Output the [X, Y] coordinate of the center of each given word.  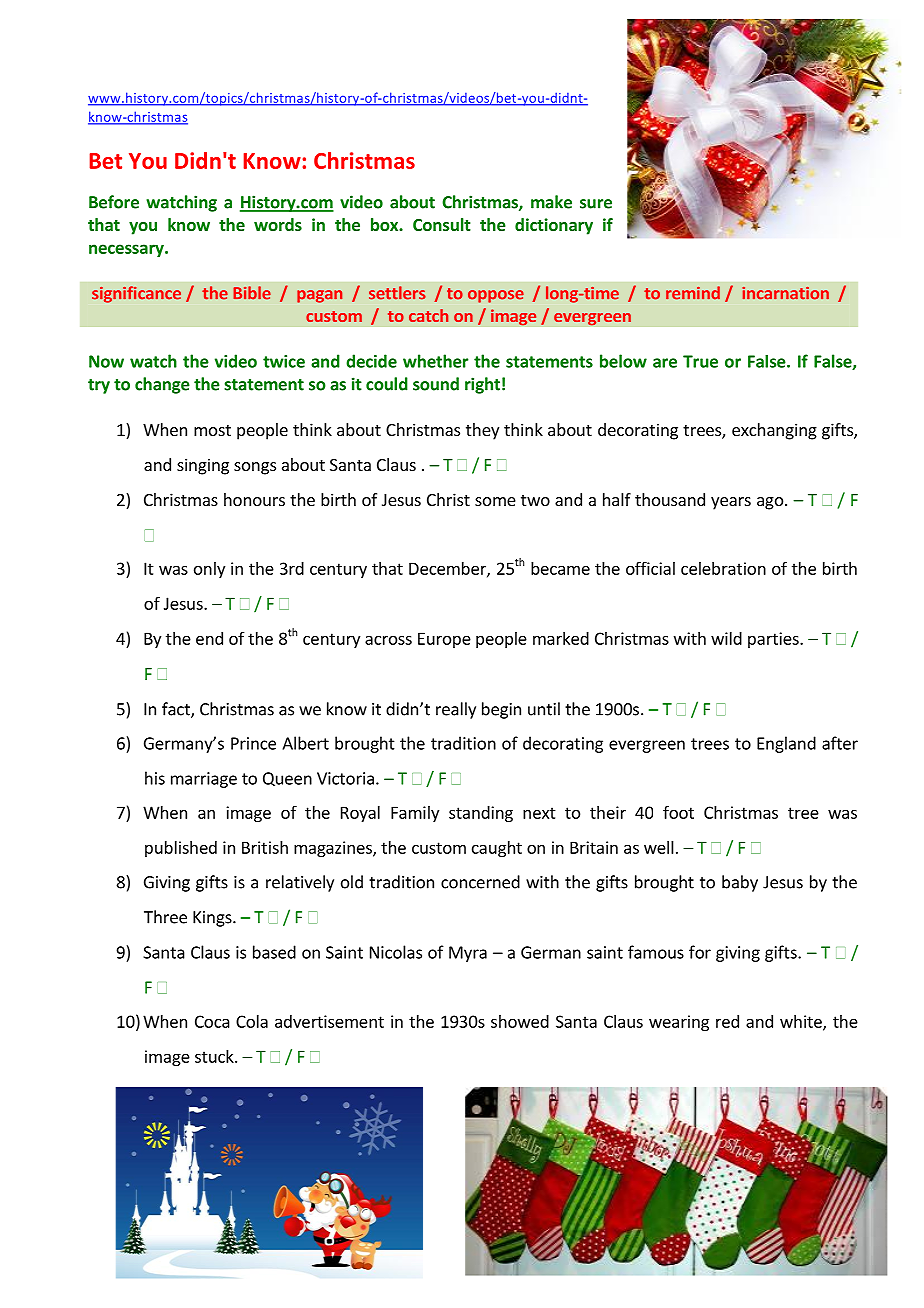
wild [726, 638]
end [209, 638]
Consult [442, 224]
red [727, 1021]
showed [520, 1021]
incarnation [785, 293]
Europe [444, 640]
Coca [212, 1021]
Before [114, 202]
